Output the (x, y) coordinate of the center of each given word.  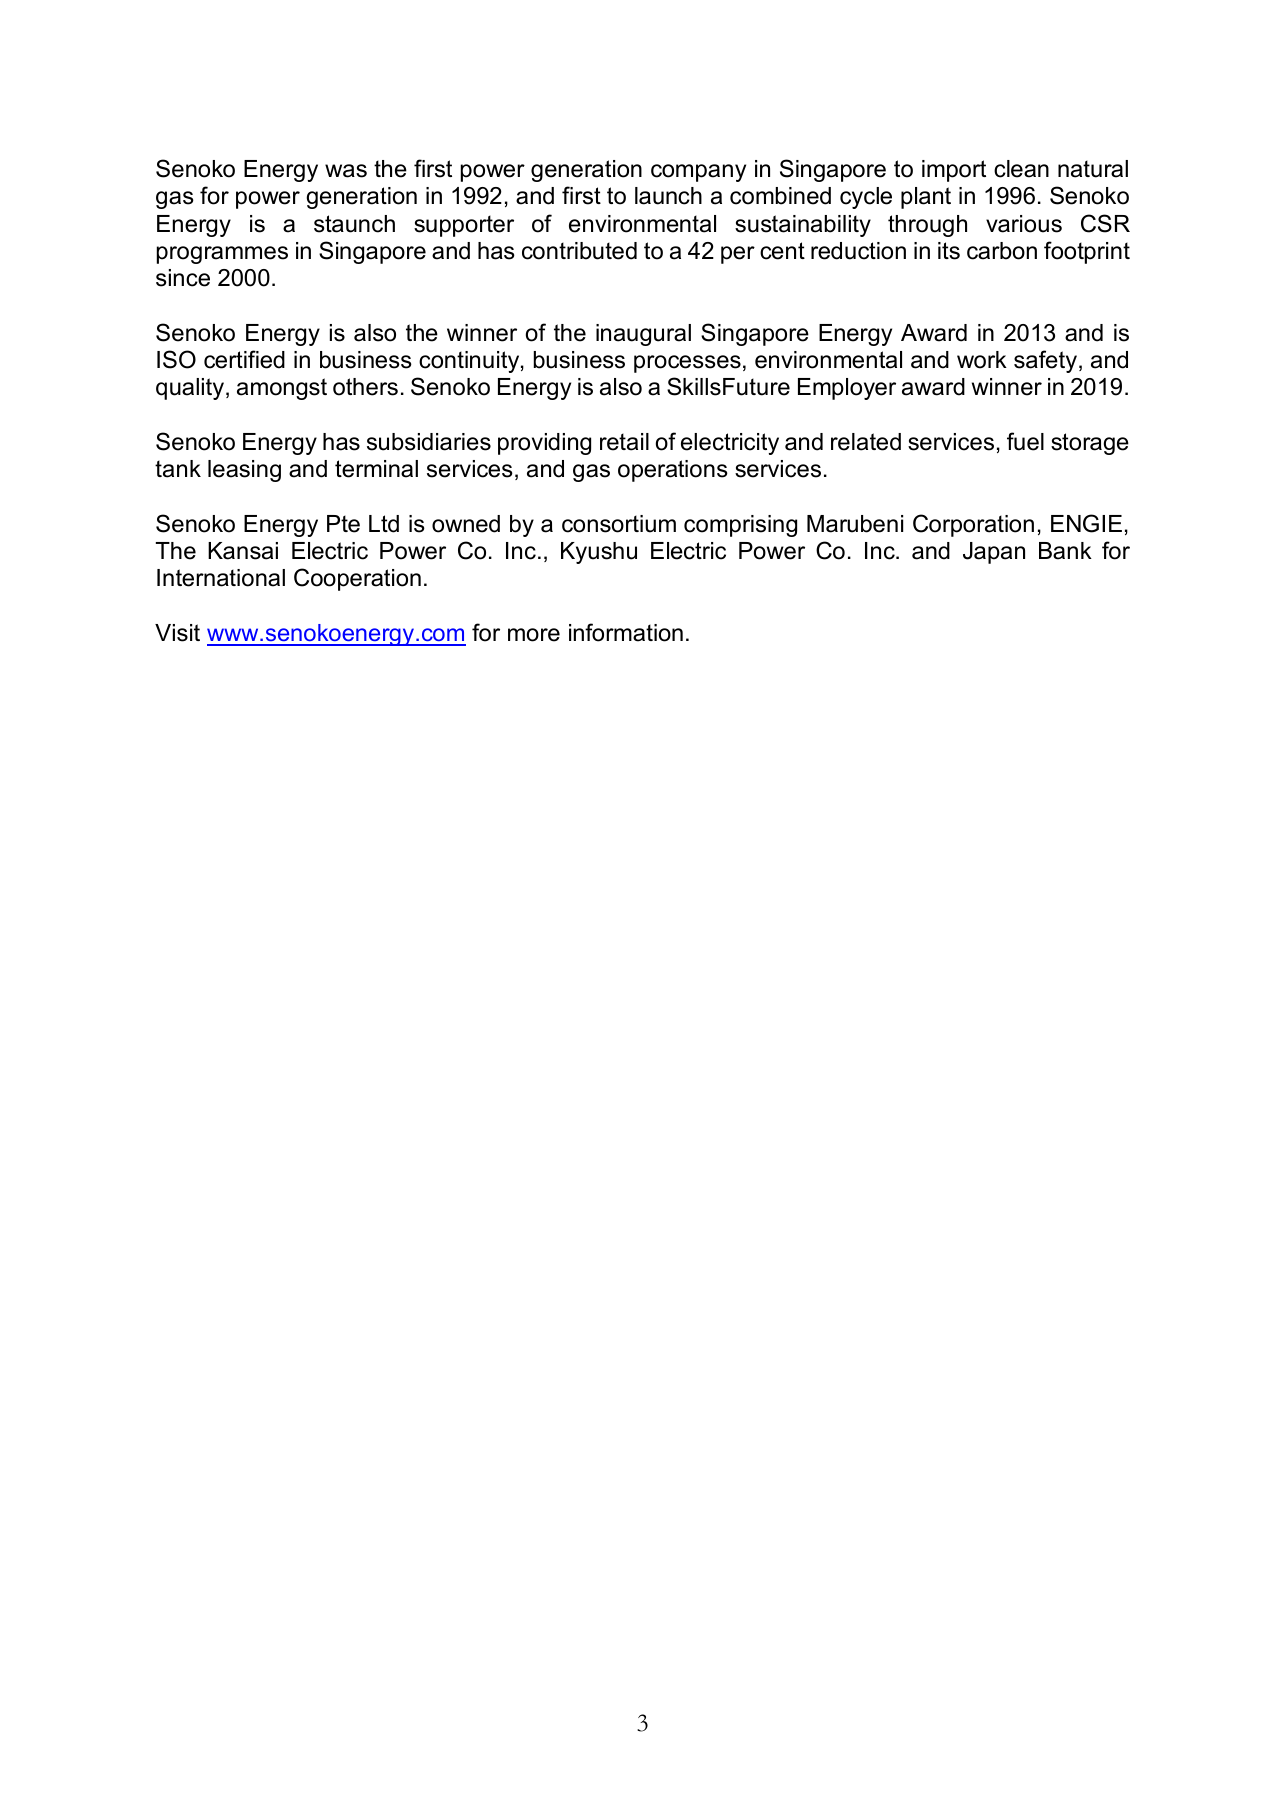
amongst (282, 389)
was (346, 171)
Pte (343, 524)
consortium (619, 524)
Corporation (973, 525)
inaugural (643, 335)
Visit (177, 633)
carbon (1002, 251)
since (183, 278)
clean (1021, 169)
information (626, 632)
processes (687, 364)
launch (668, 196)
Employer (847, 389)
